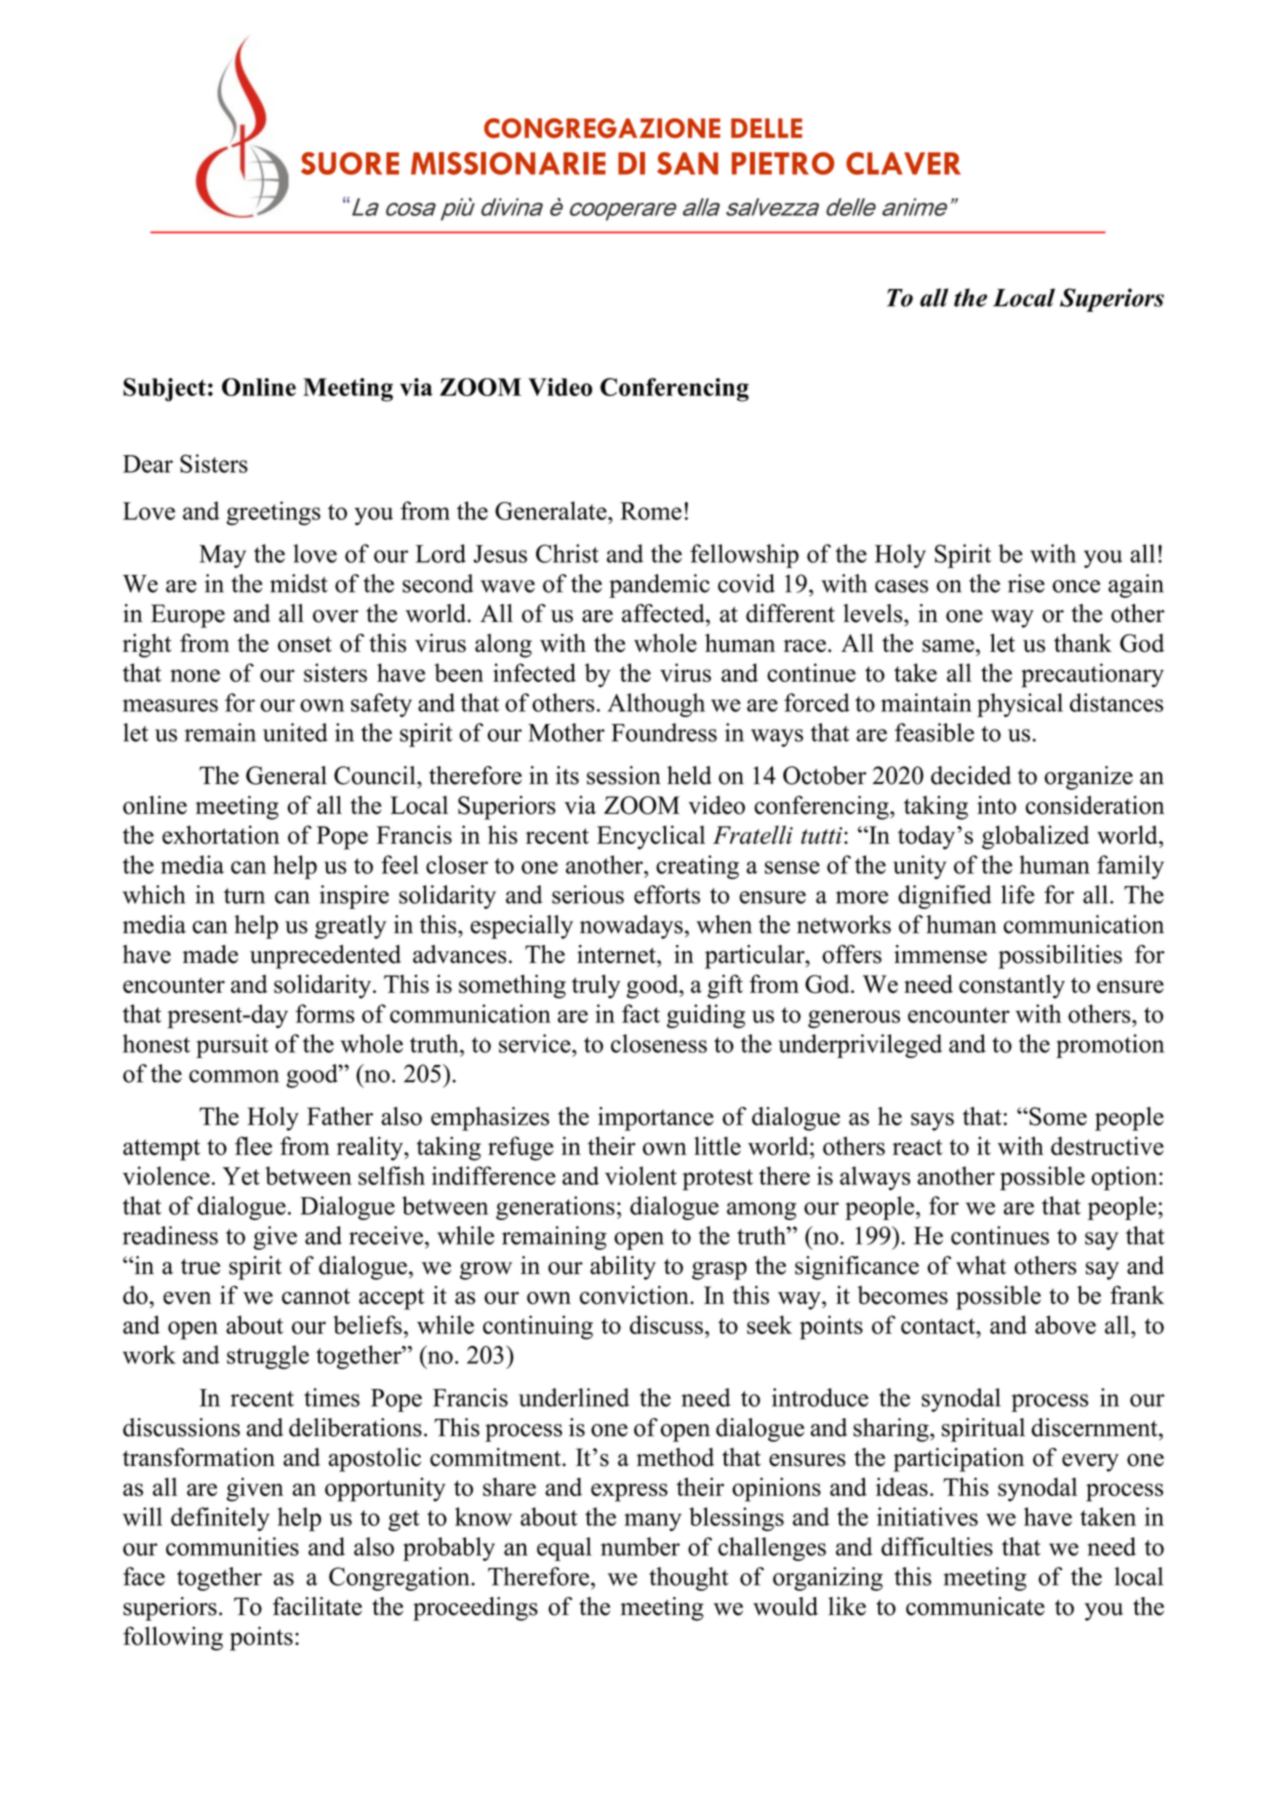 This screenshot has width=1287, height=1819. I want to click on thought, so click(689, 1579).
